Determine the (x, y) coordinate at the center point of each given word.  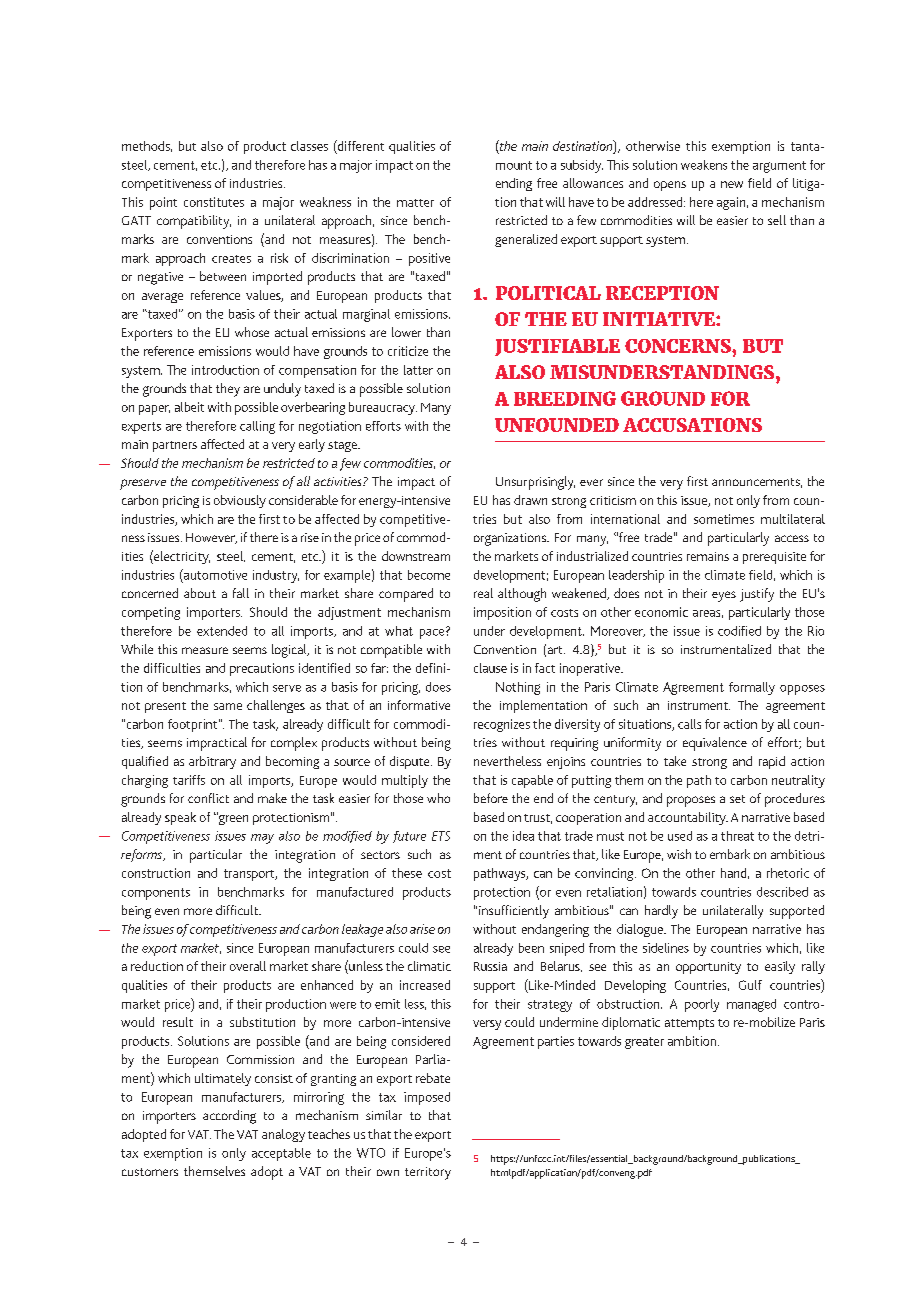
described (782, 892)
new (732, 184)
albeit (189, 407)
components (156, 894)
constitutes (214, 202)
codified (739, 631)
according (229, 1117)
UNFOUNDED (557, 425)
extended (222, 631)
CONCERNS (679, 346)
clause (490, 668)
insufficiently (514, 912)
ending (514, 184)
